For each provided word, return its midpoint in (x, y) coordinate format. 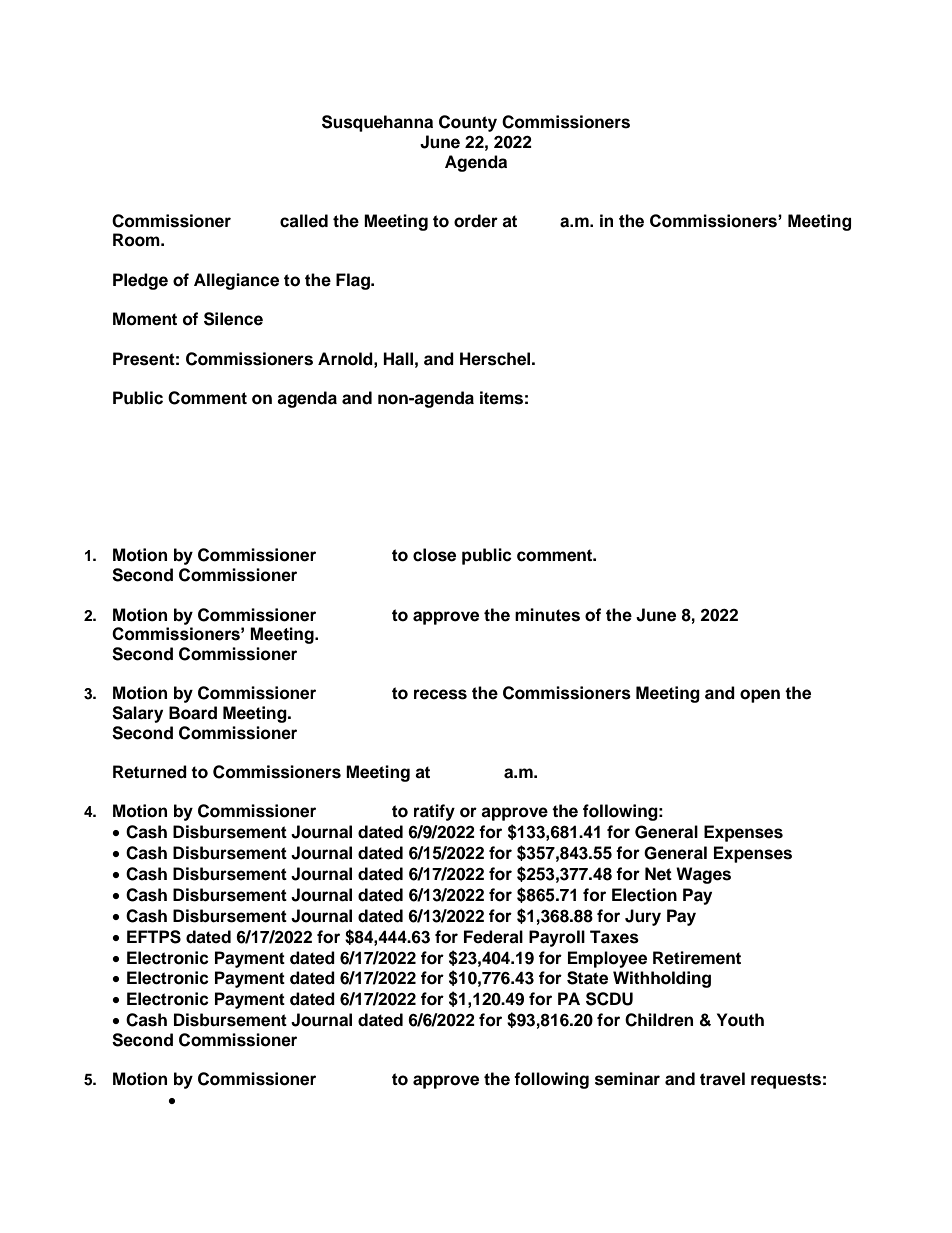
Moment (145, 319)
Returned (150, 772)
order (476, 221)
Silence (233, 319)
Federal (493, 937)
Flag (354, 281)
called (304, 221)
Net (658, 874)
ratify (434, 812)
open (760, 696)
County (468, 123)
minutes (547, 615)
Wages (703, 875)
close (434, 555)
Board (193, 713)
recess (440, 694)
